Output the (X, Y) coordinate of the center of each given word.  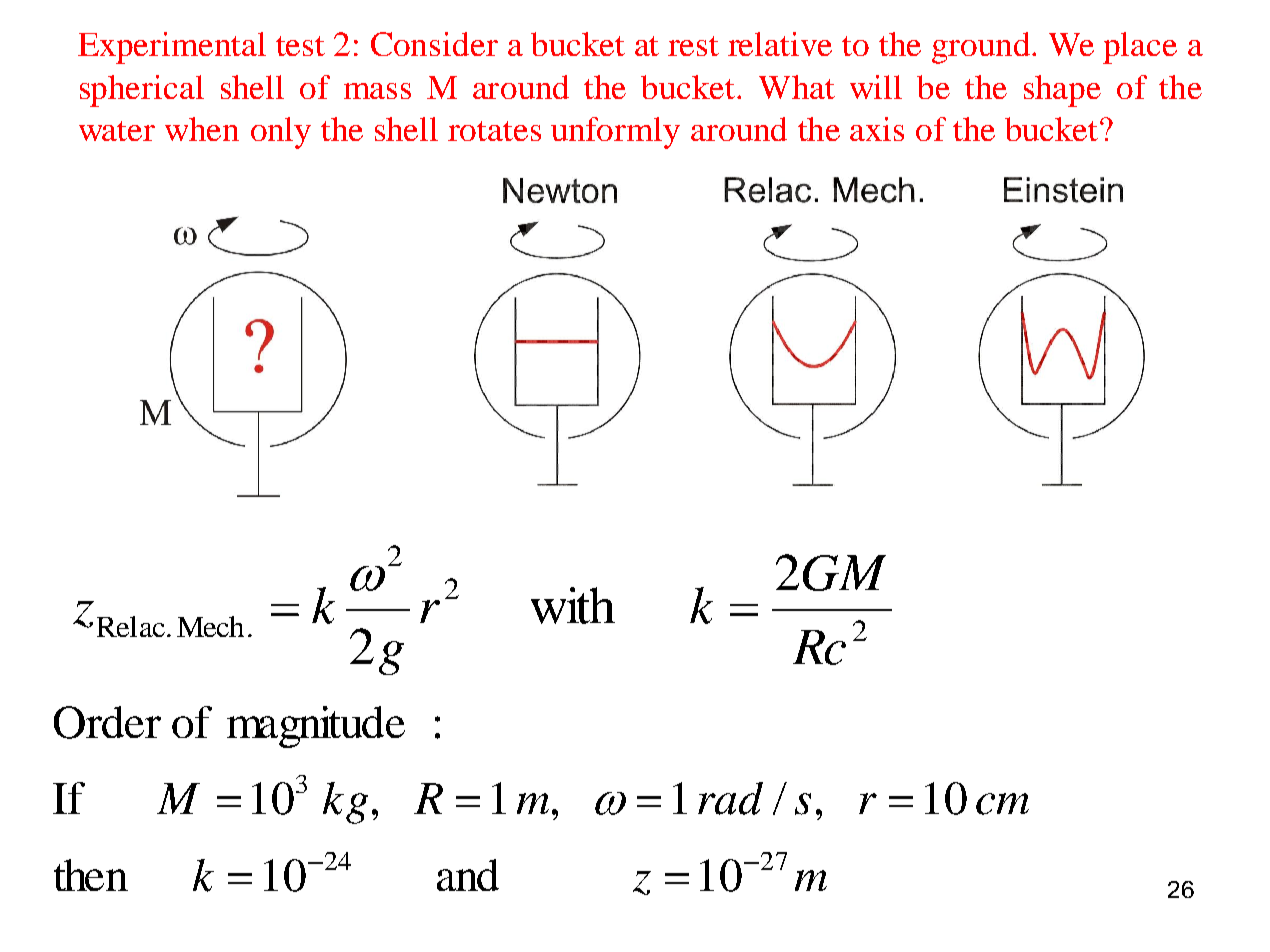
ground (981, 48)
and (468, 875)
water (117, 131)
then (91, 875)
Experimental (172, 48)
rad (730, 798)
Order (107, 722)
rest (693, 46)
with (573, 605)
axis (877, 129)
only (281, 133)
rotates (494, 131)
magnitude (316, 727)
